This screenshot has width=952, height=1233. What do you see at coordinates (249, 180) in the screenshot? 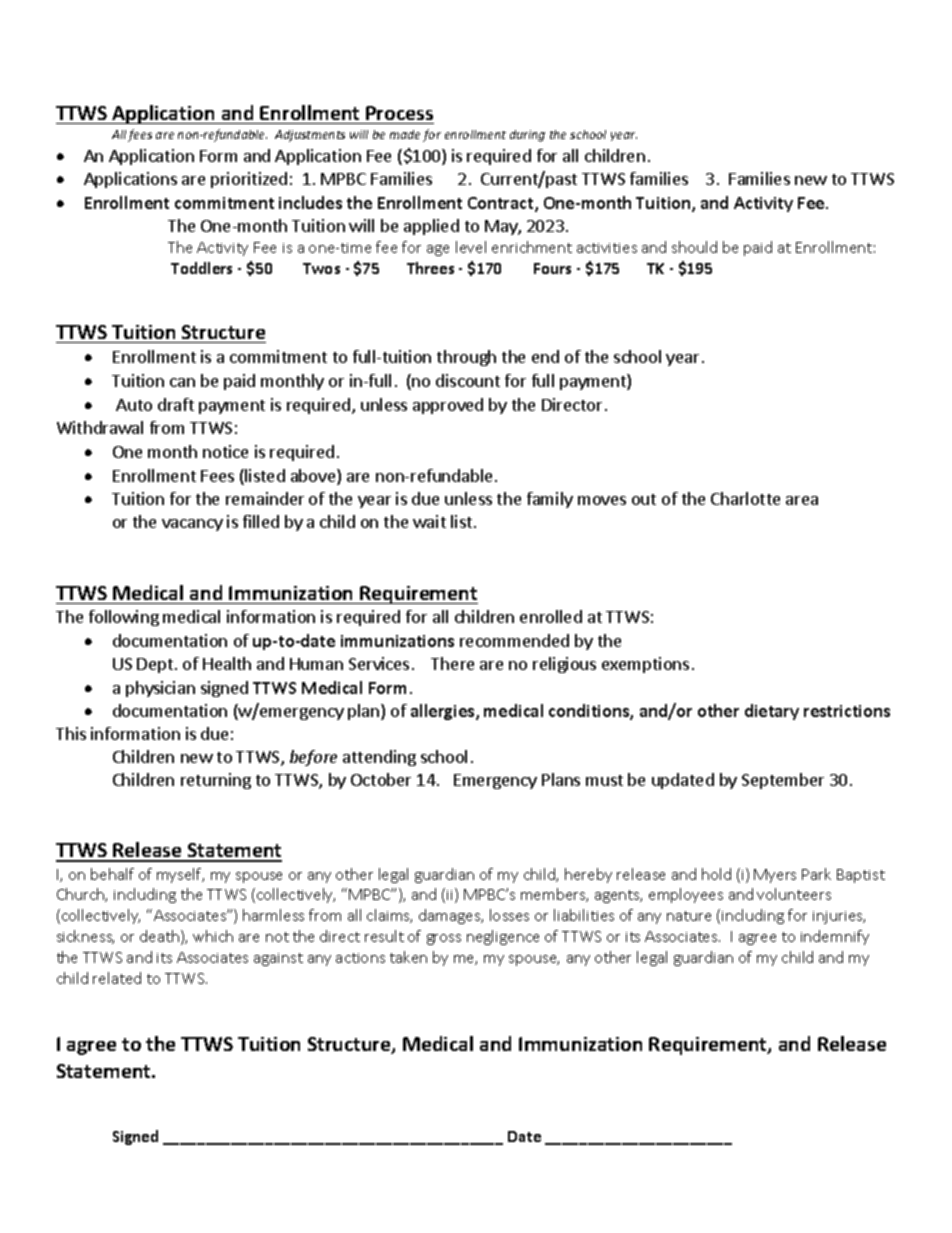
I see `prioritized` at bounding box center [249, 180].
